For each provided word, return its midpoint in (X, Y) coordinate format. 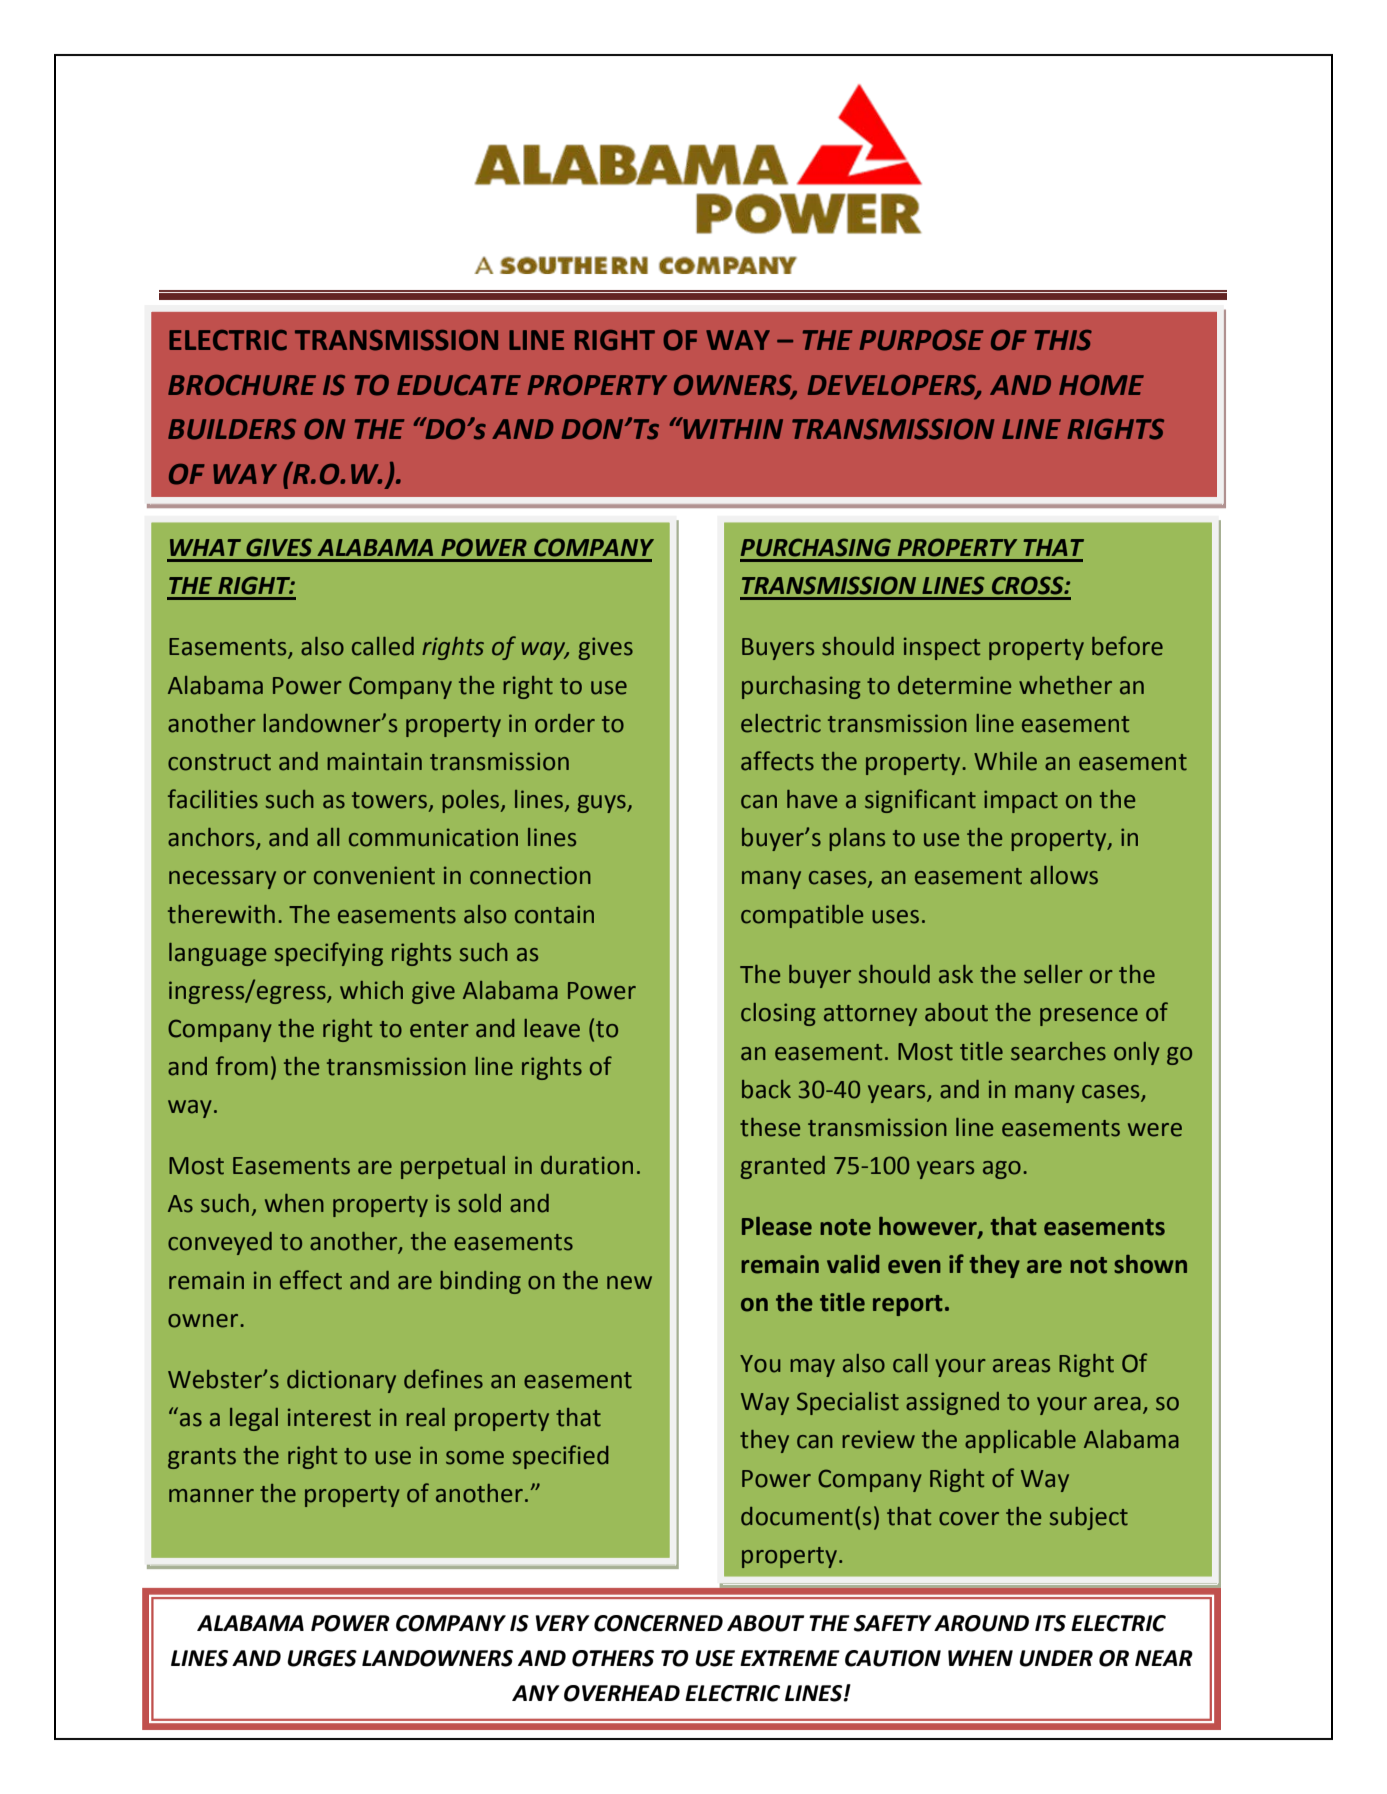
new (629, 1283)
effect (311, 1280)
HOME (1101, 385)
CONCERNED (658, 1623)
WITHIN (732, 428)
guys (603, 804)
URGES (322, 1658)
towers (389, 800)
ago (1002, 1170)
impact (1021, 801)
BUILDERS (232, 429)
